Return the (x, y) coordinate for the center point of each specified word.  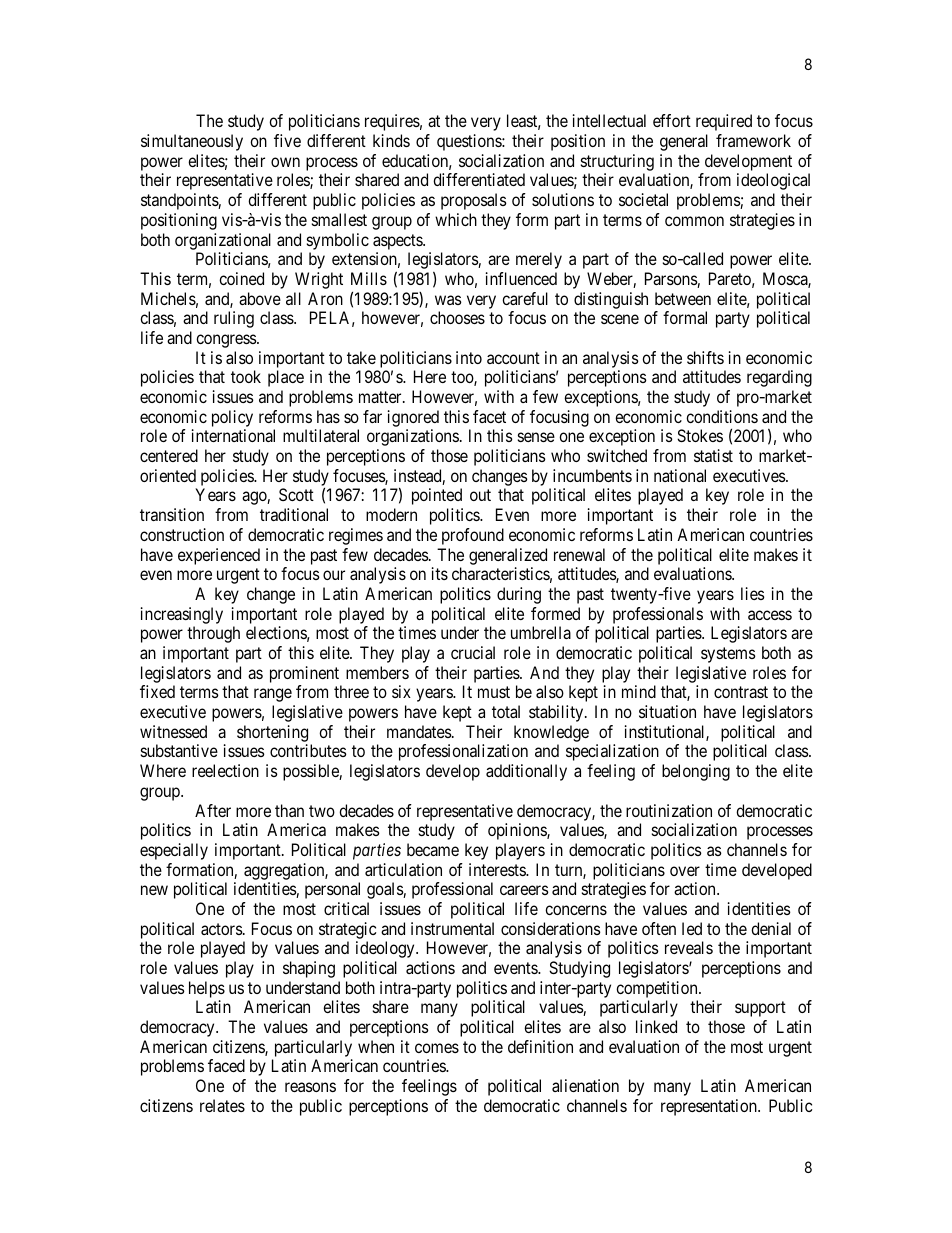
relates (222, 1105)
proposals (474, 201)
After (213, 810)
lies (753, 593)
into (469, 357)
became (433, 849)
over (685, 871)
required (724, 122)
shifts (705, 357)
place (286, 378)
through (213, 634)
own (285, 162)
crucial (473, 652)
